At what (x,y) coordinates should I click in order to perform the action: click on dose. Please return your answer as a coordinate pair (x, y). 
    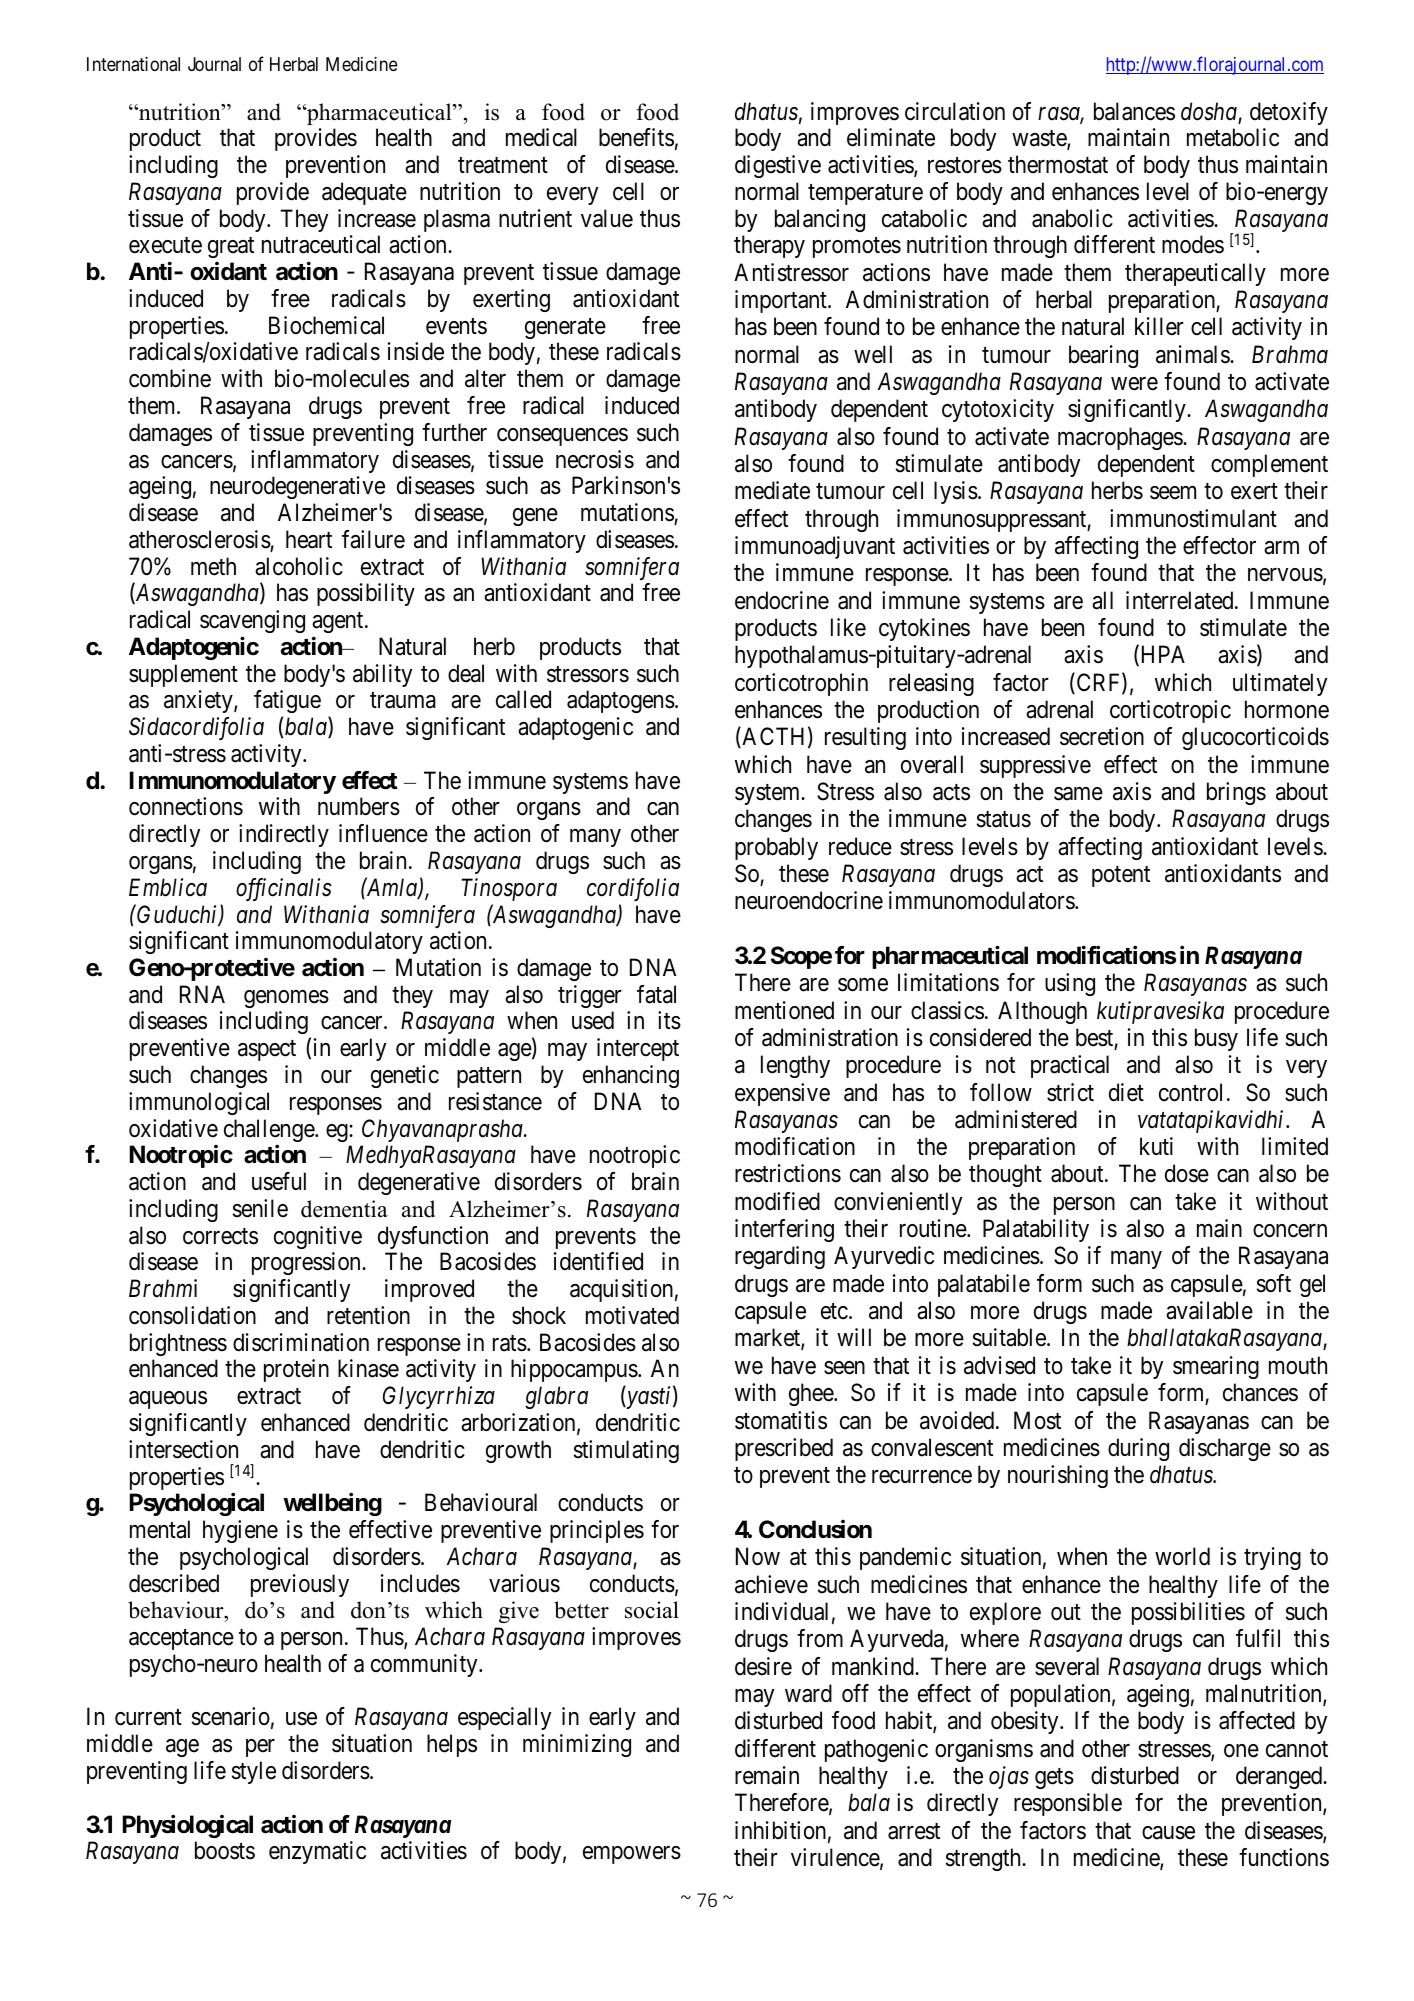
    Looking at the image, I should click on (1187, 1173).
